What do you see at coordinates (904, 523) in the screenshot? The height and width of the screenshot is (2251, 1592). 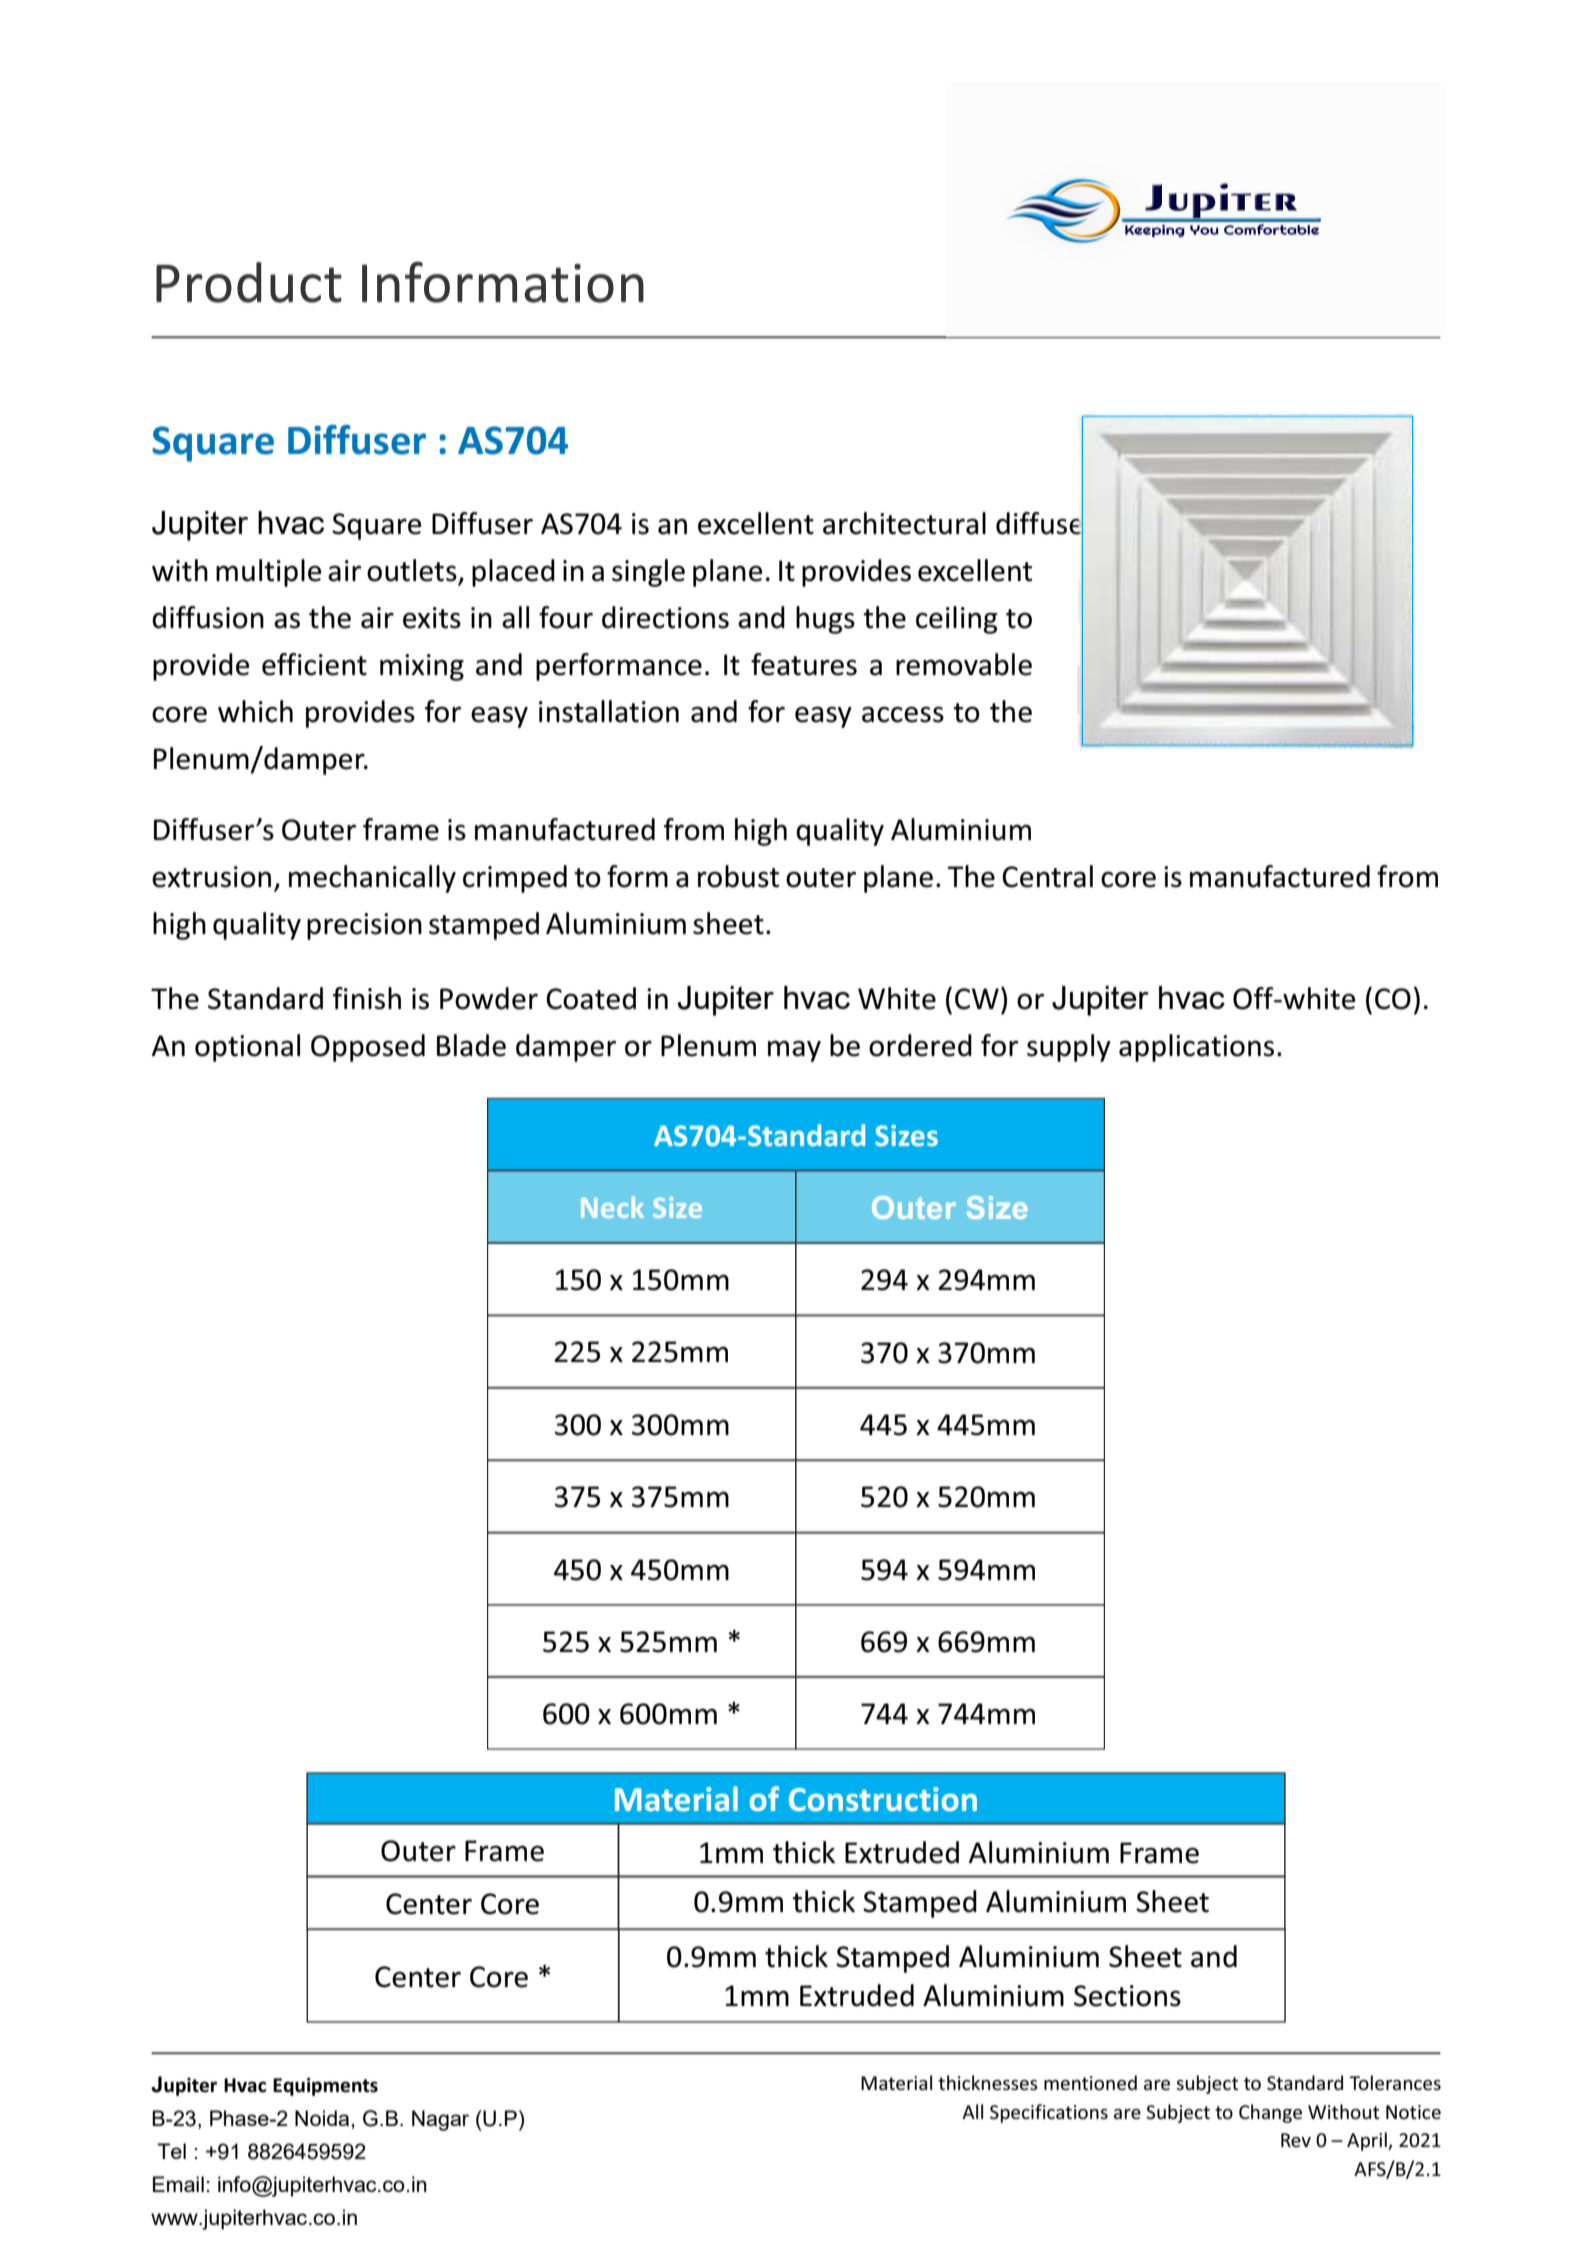 I see `architectural` at bounding box center [904, 523].
